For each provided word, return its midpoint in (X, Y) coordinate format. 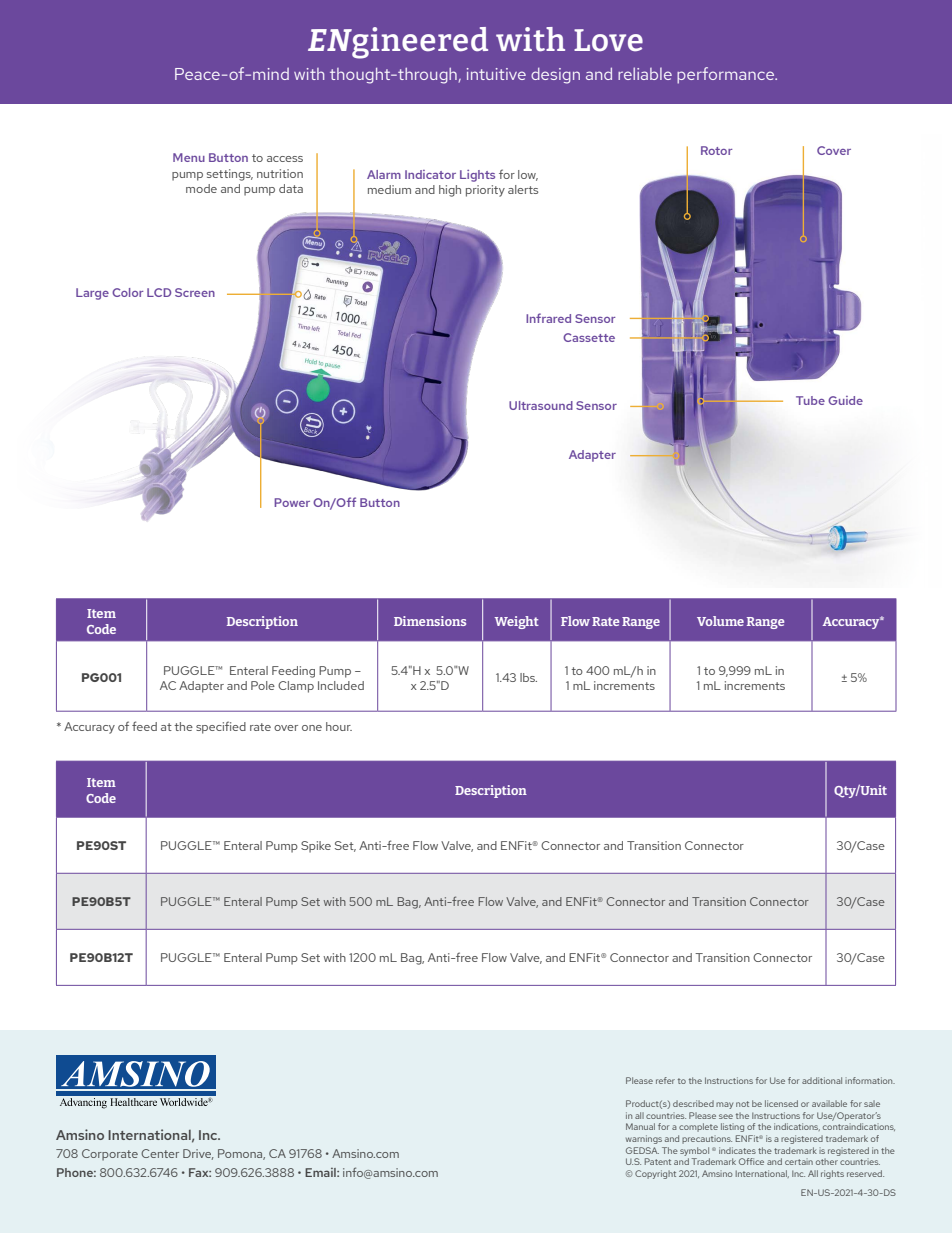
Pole (263, 685)
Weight (517, 622)
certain (799, 1161)
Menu (189, 157)
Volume (720, 621)
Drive (198, 1154)
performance (727, 75)
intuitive (496, 74)
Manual (640, 1126)
